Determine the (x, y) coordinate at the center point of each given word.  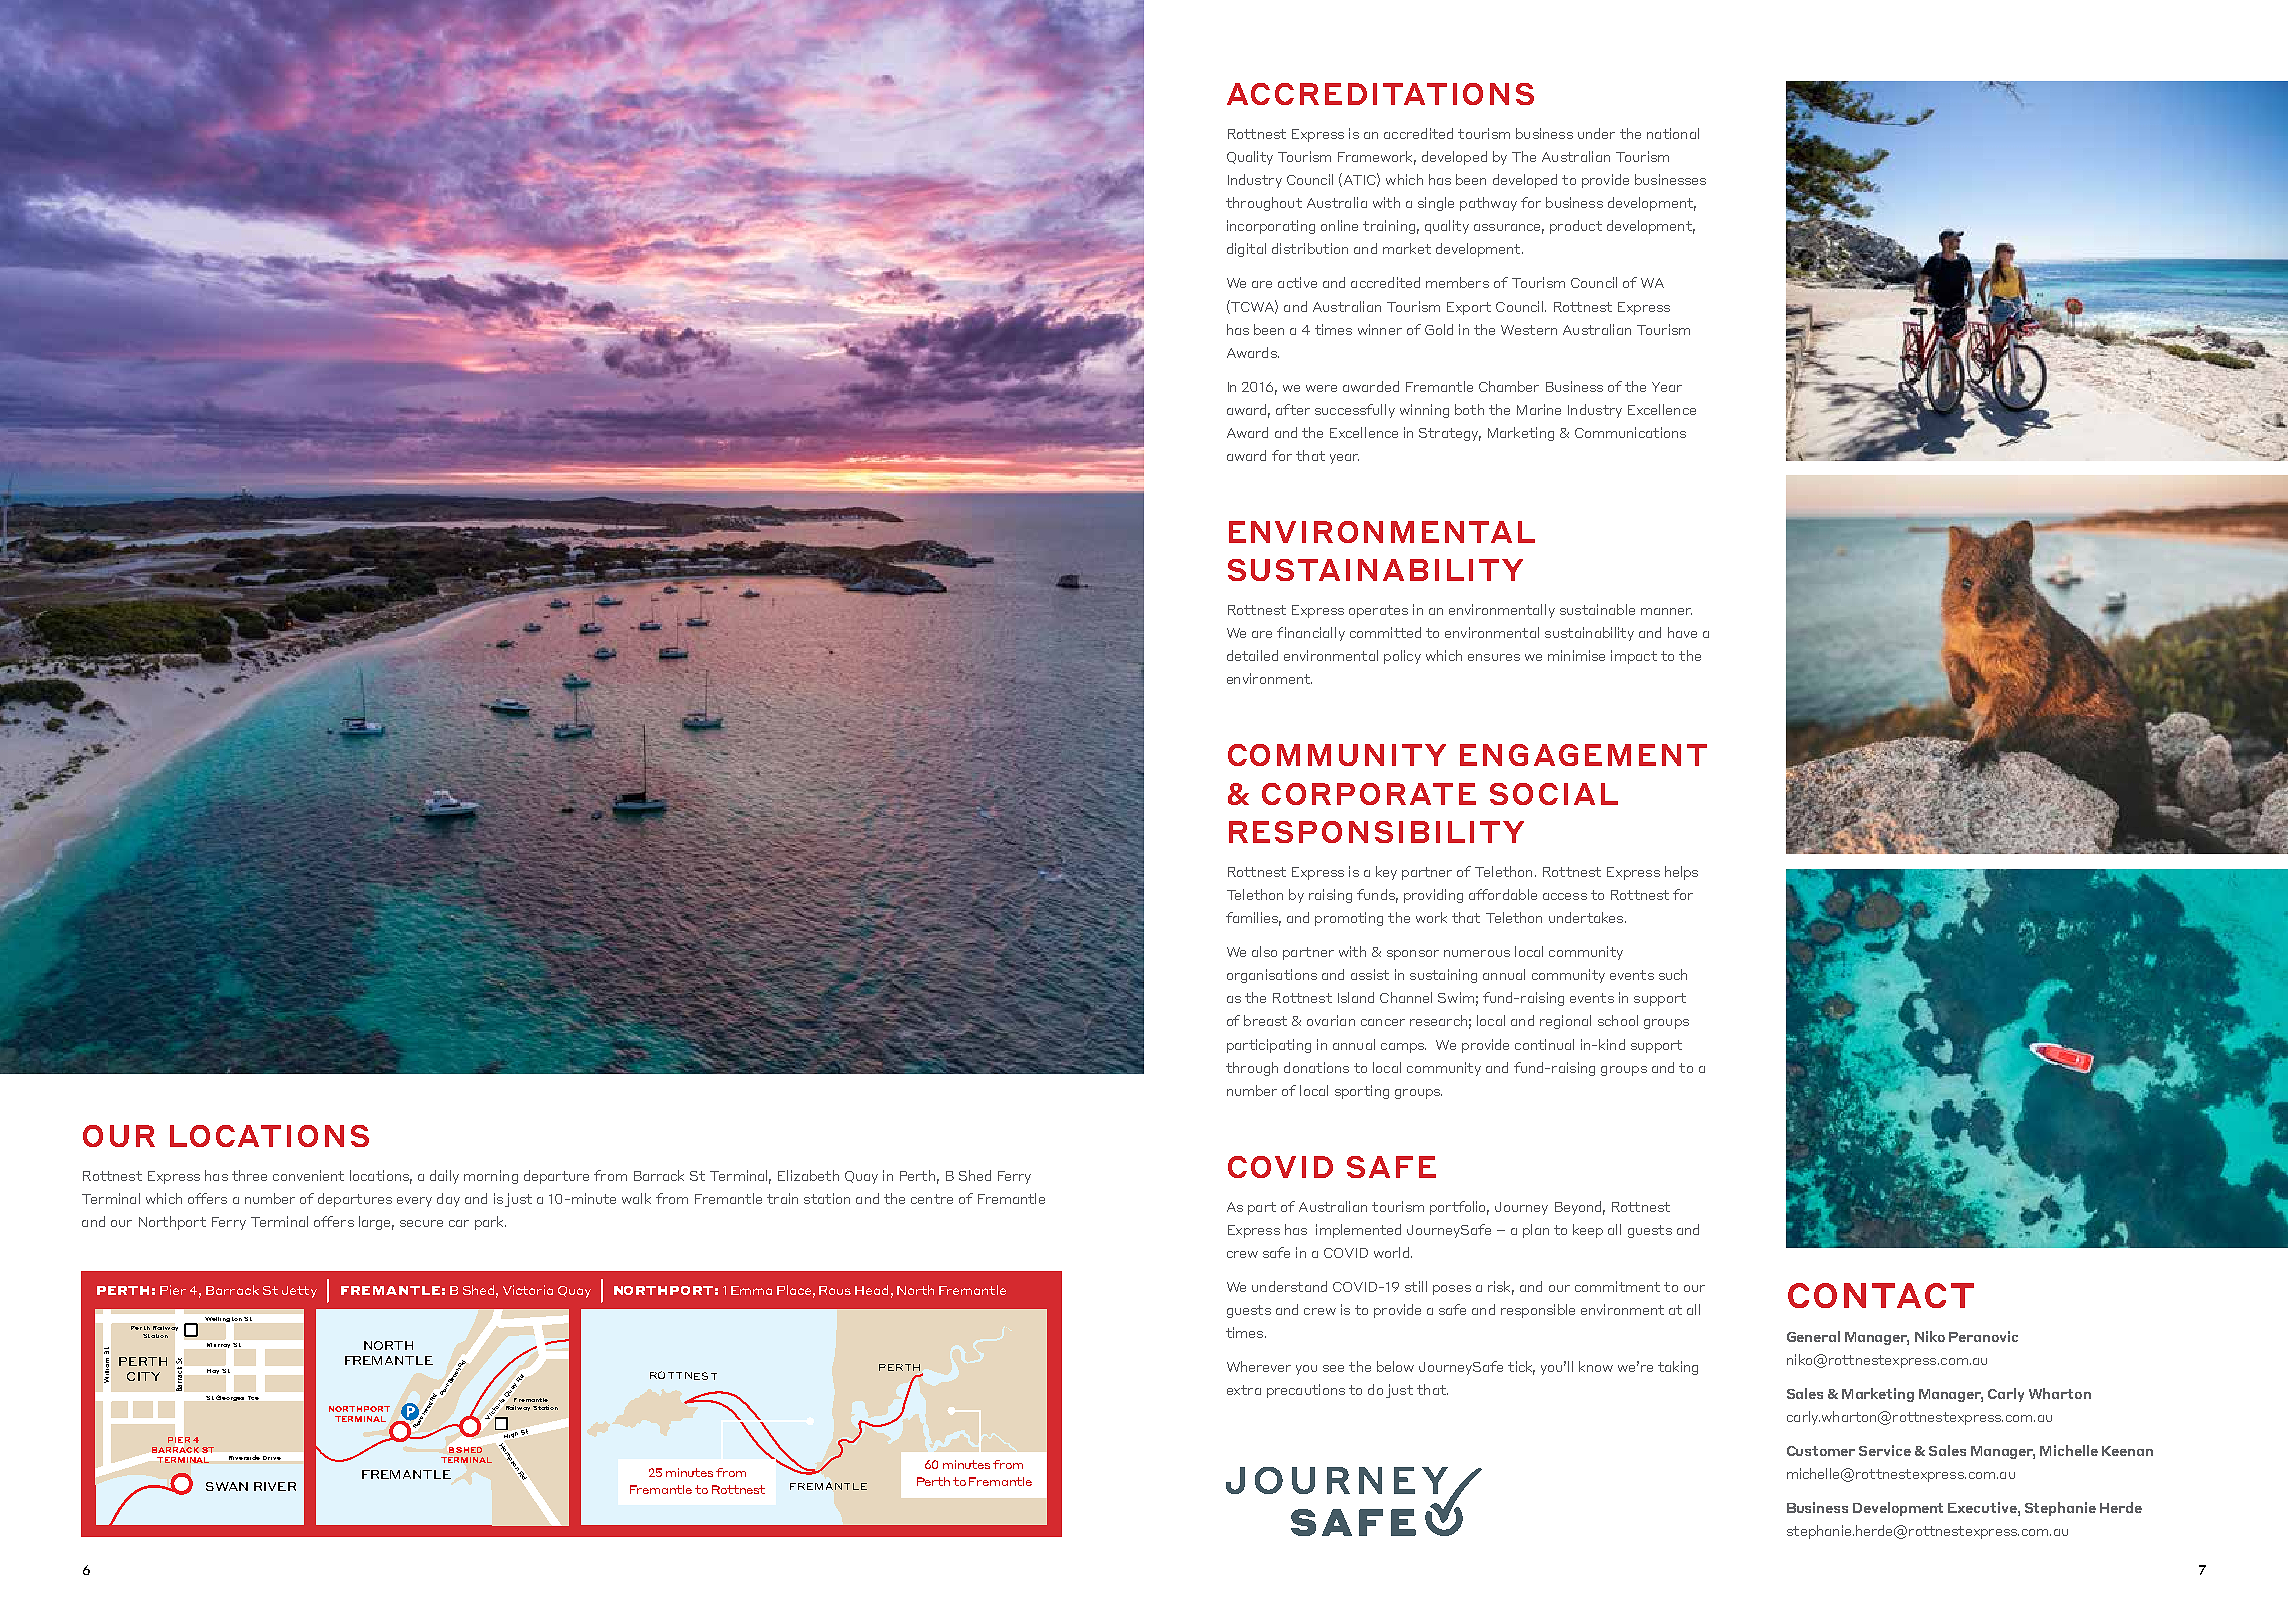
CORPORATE (1369, 794)
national (1673, 133)
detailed (1252, 655)
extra (1244, 1390)
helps (1681, 873)
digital (1246, 250)
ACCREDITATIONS (1380, 94)
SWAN (227, 1486)
